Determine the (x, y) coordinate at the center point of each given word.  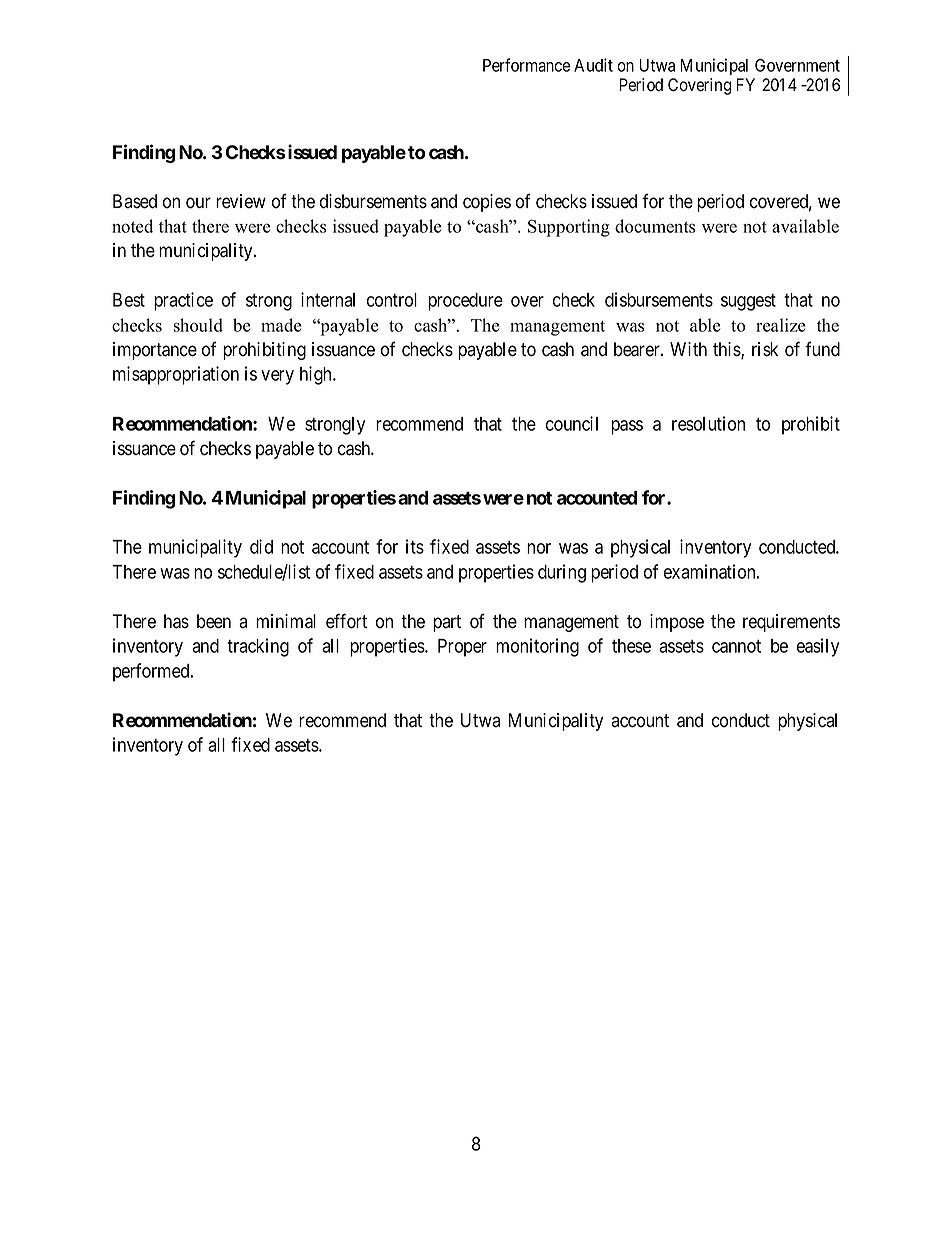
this (727, 350)
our (198, 203)
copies (487, 203)
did (261, 546)
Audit (593, 65)
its (415, 546)
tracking (258, 647)
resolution (708, 423)
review (241, 201)
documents (655, 226)
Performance (526, 65)
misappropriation (176, 375)
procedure (465, 302)
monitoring (537, 647)
